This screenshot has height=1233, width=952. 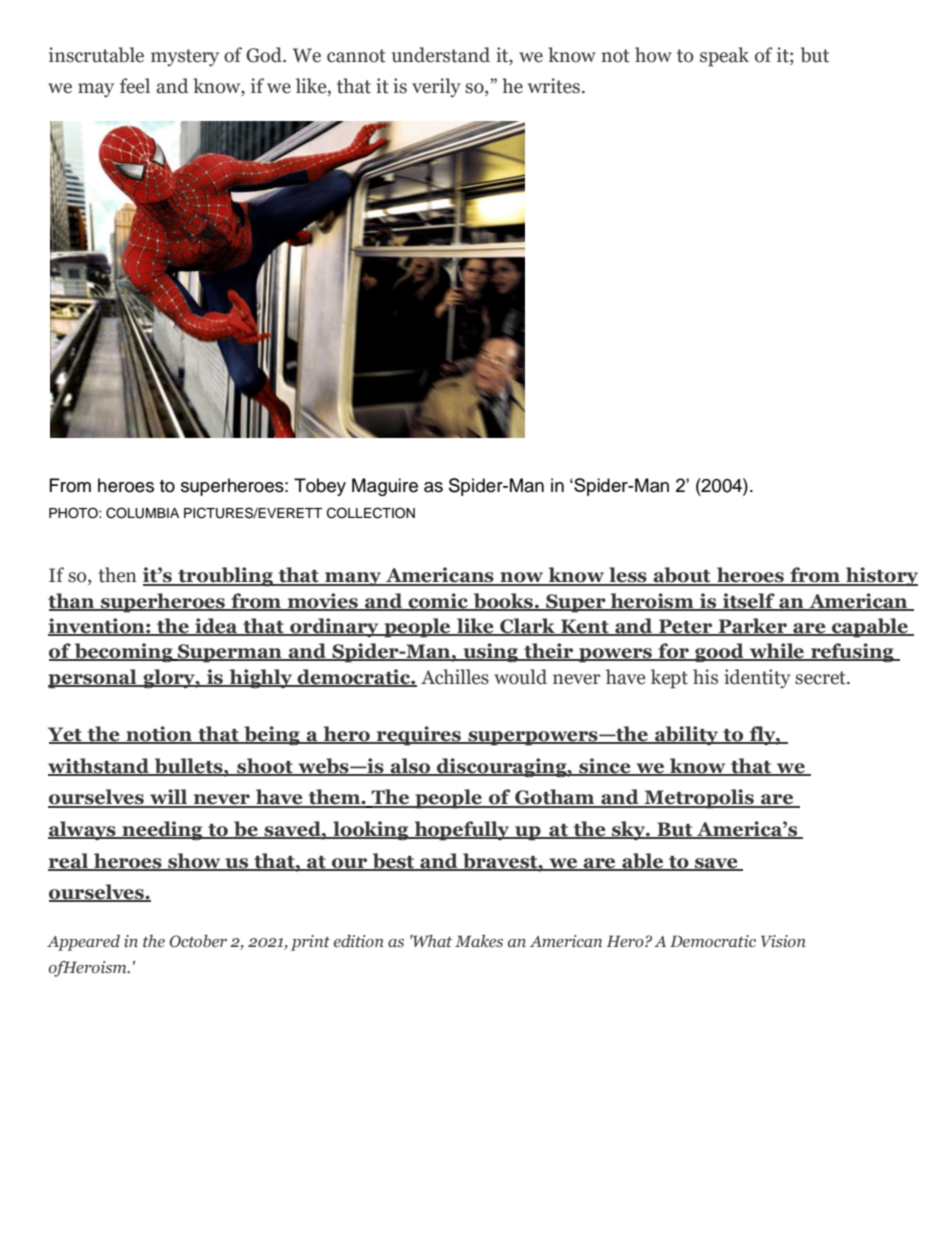 I want to click on Maguire, so click(x=385, y=487).
